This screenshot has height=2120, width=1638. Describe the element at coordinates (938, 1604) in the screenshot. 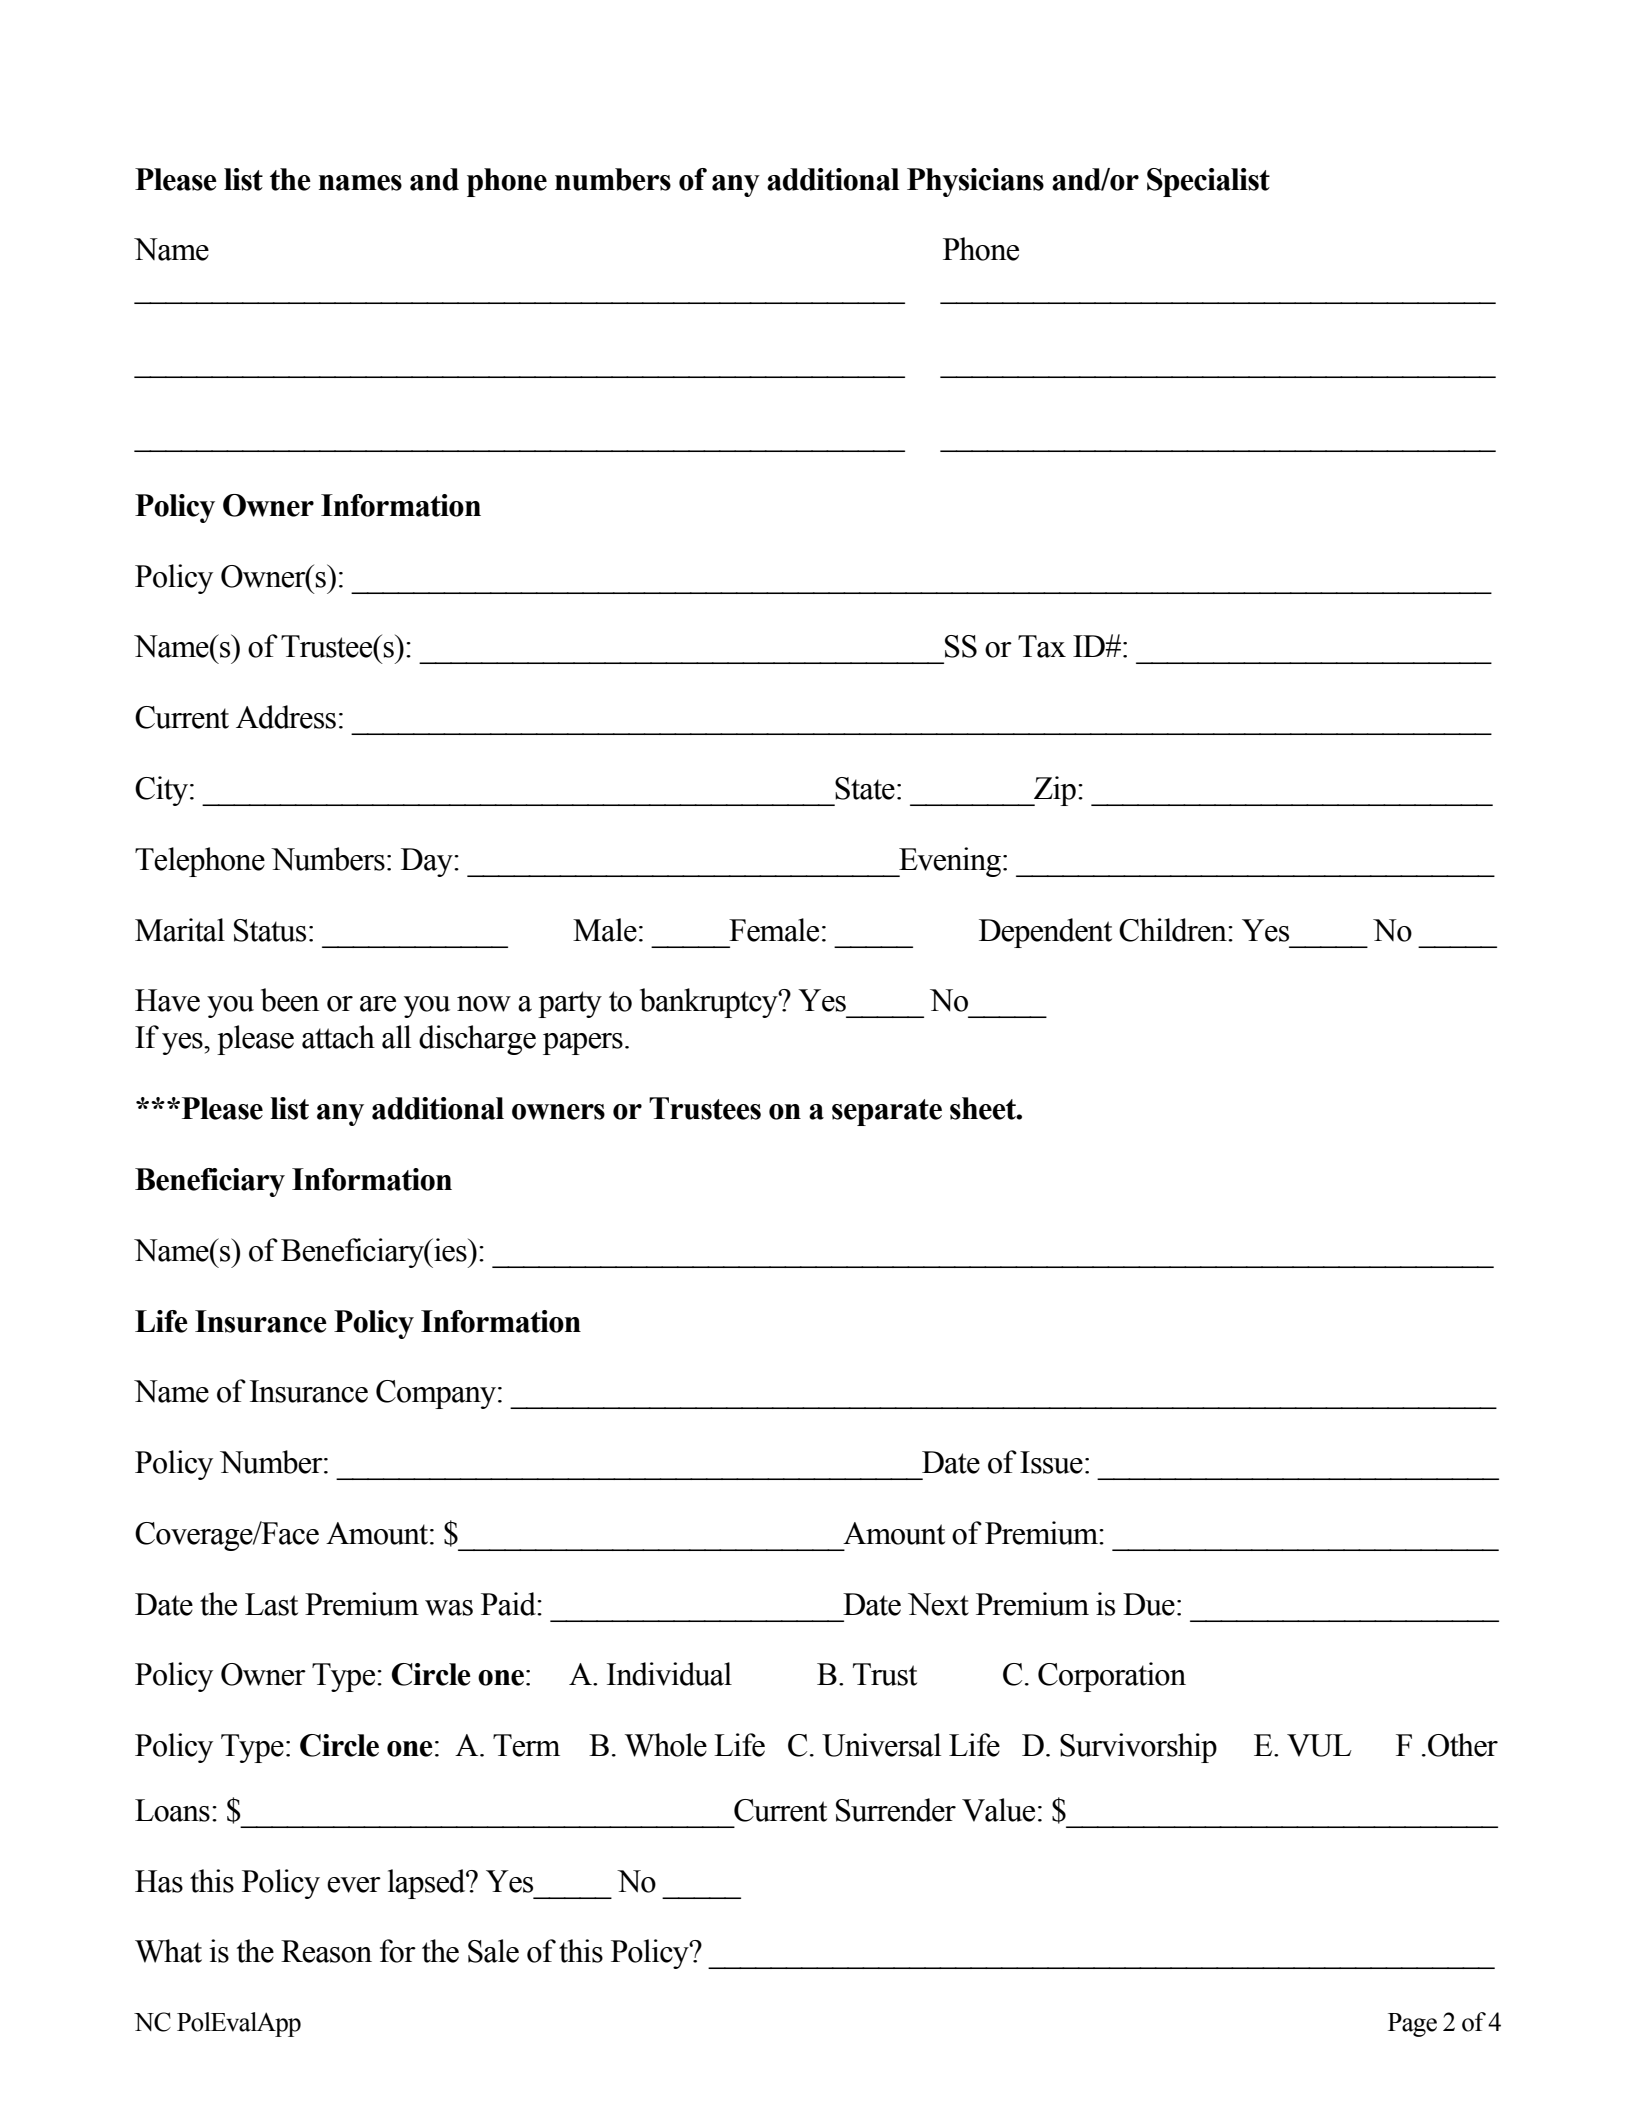

I see `Next` at that location.
